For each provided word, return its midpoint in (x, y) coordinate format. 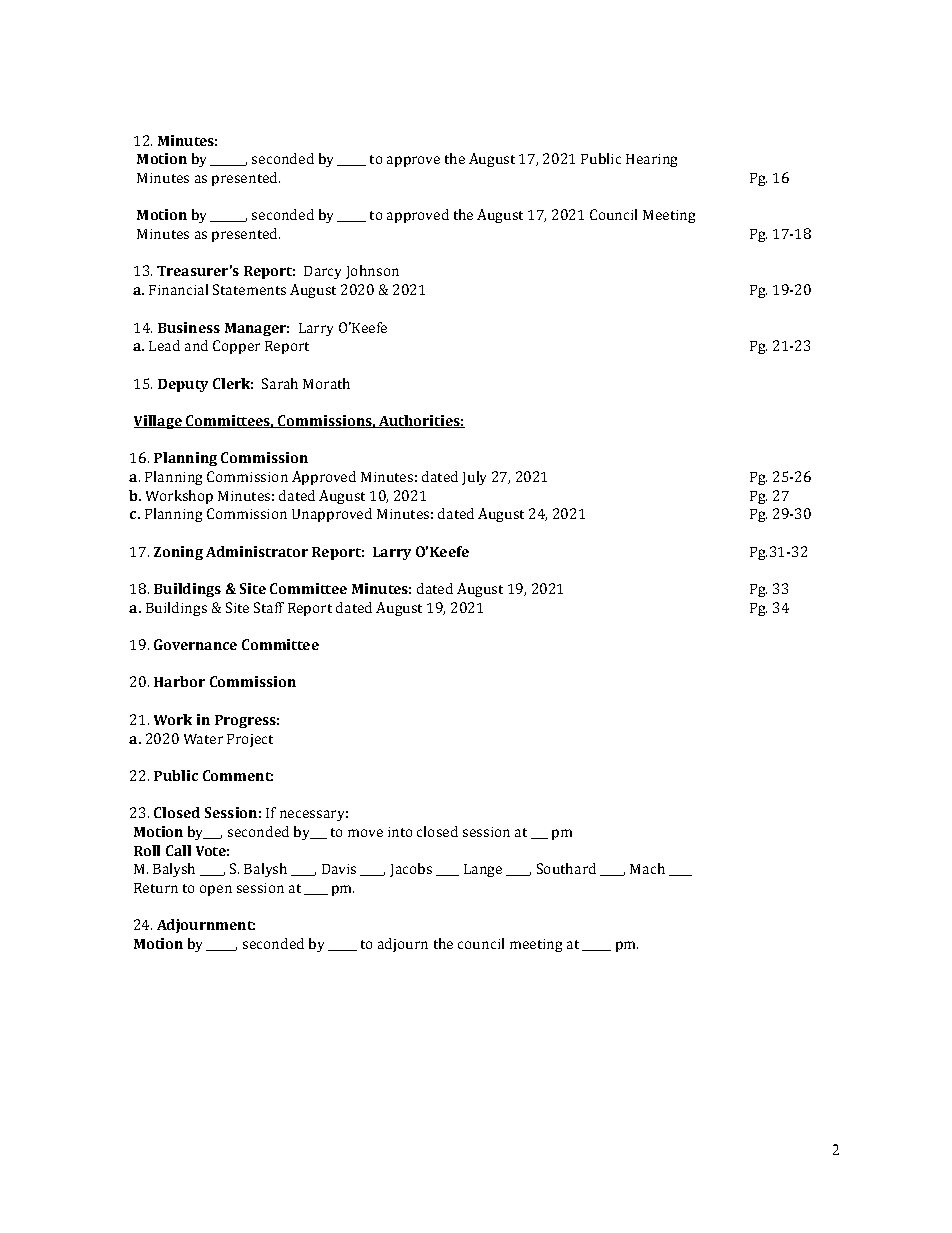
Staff (269, 607)
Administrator (257, 551)
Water (203, 739)
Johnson (372, 272)
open (216, 890)
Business (189, 327)
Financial (178, 289)
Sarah (280, 383)
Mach (647, 868)
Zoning (178, 553)
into (400, 832)
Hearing (651, 160)
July (474, 478)
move (365, 833)
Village (159, 422)
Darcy (322, 272)
